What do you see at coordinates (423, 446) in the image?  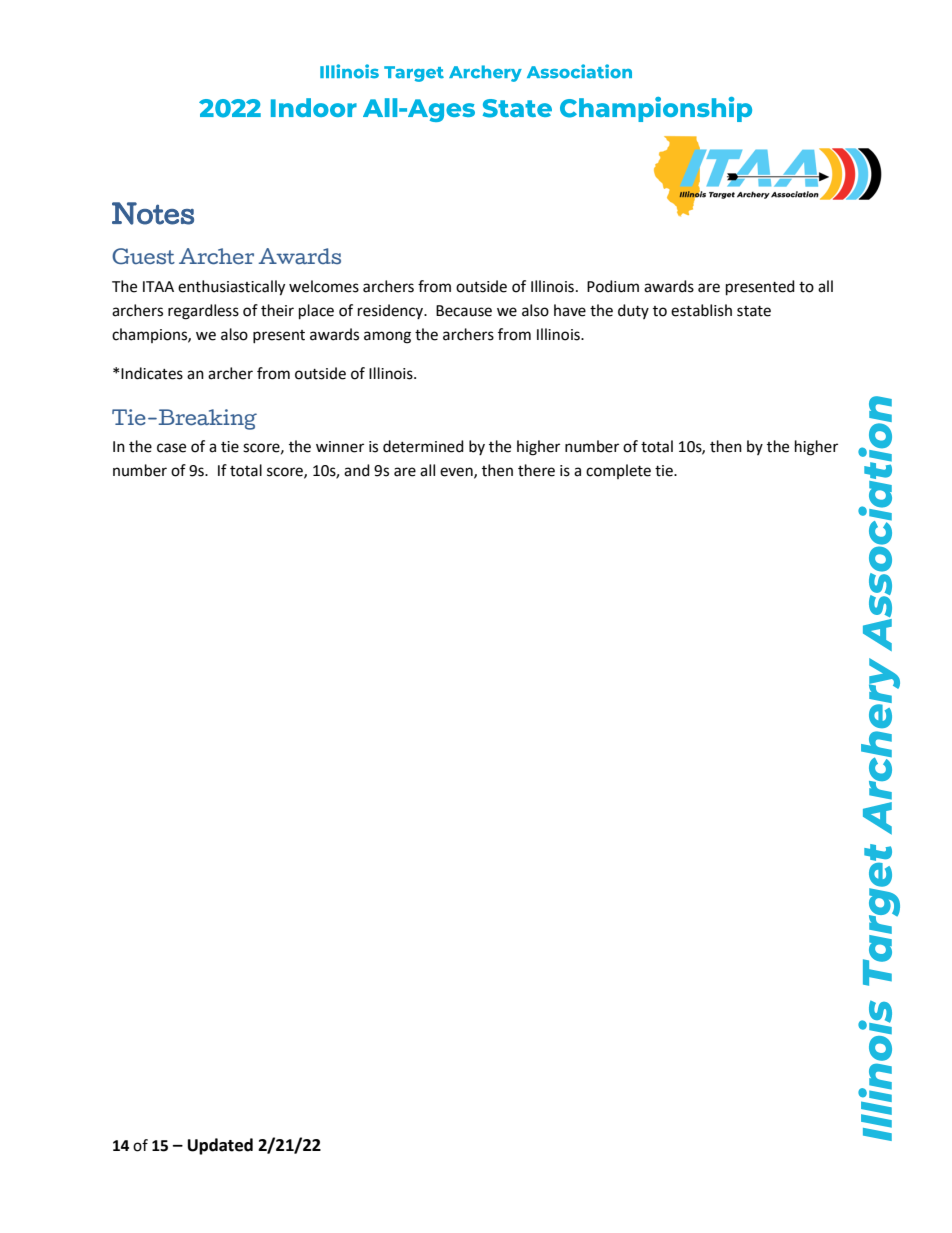 I see `determined` at bounding box center [423, 446].
